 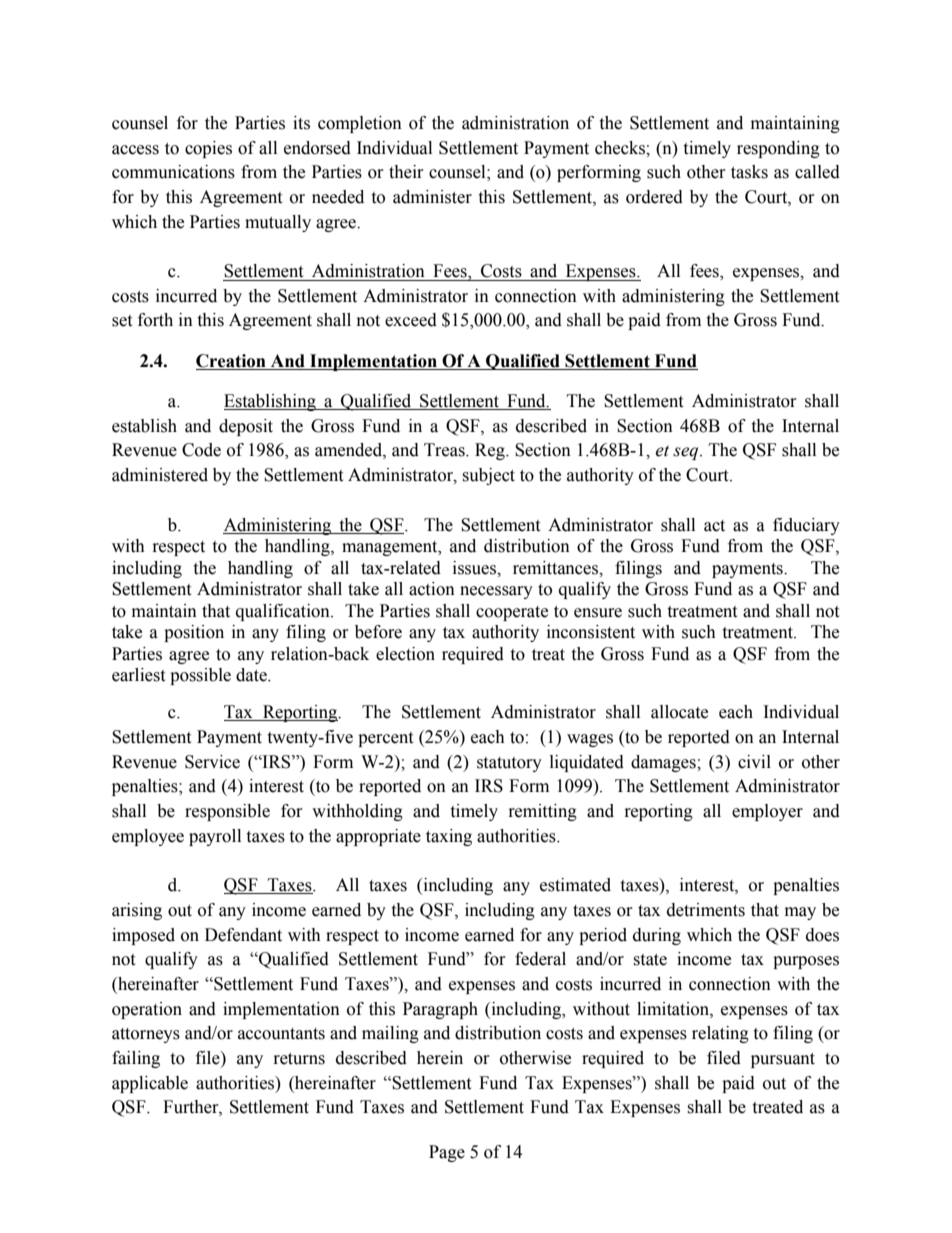 What do you see at coordinates (749, 172) in the image?
I see `tasks` at bounding box center [749, 172].
